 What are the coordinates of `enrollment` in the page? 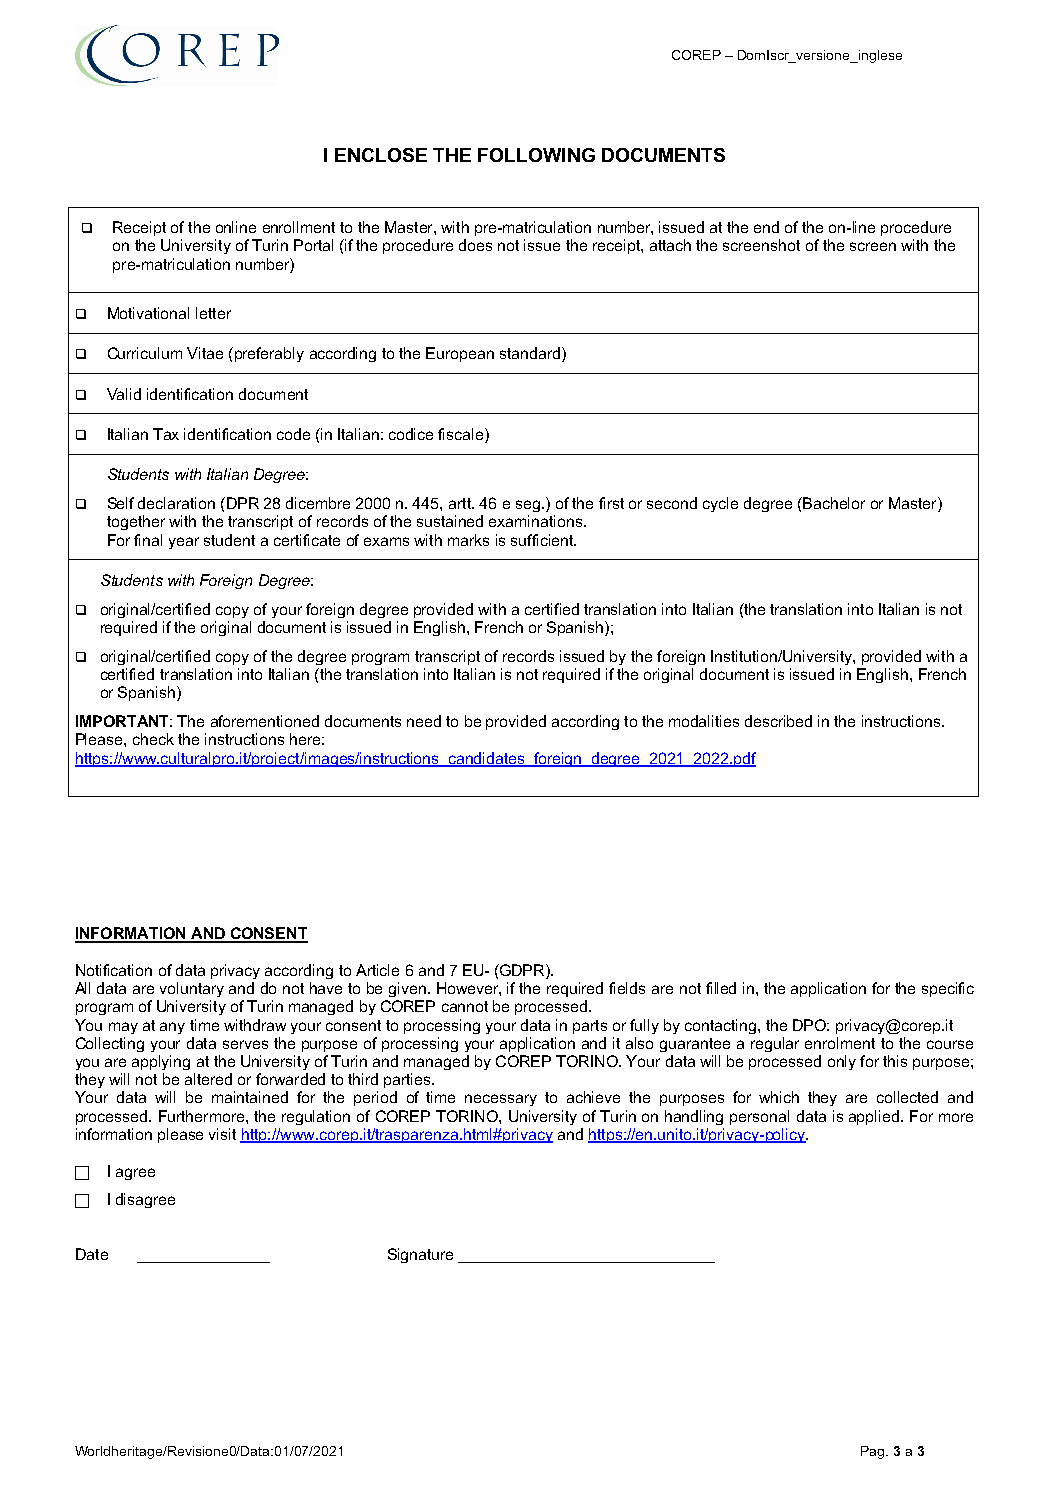 It's located at (299, 227).
